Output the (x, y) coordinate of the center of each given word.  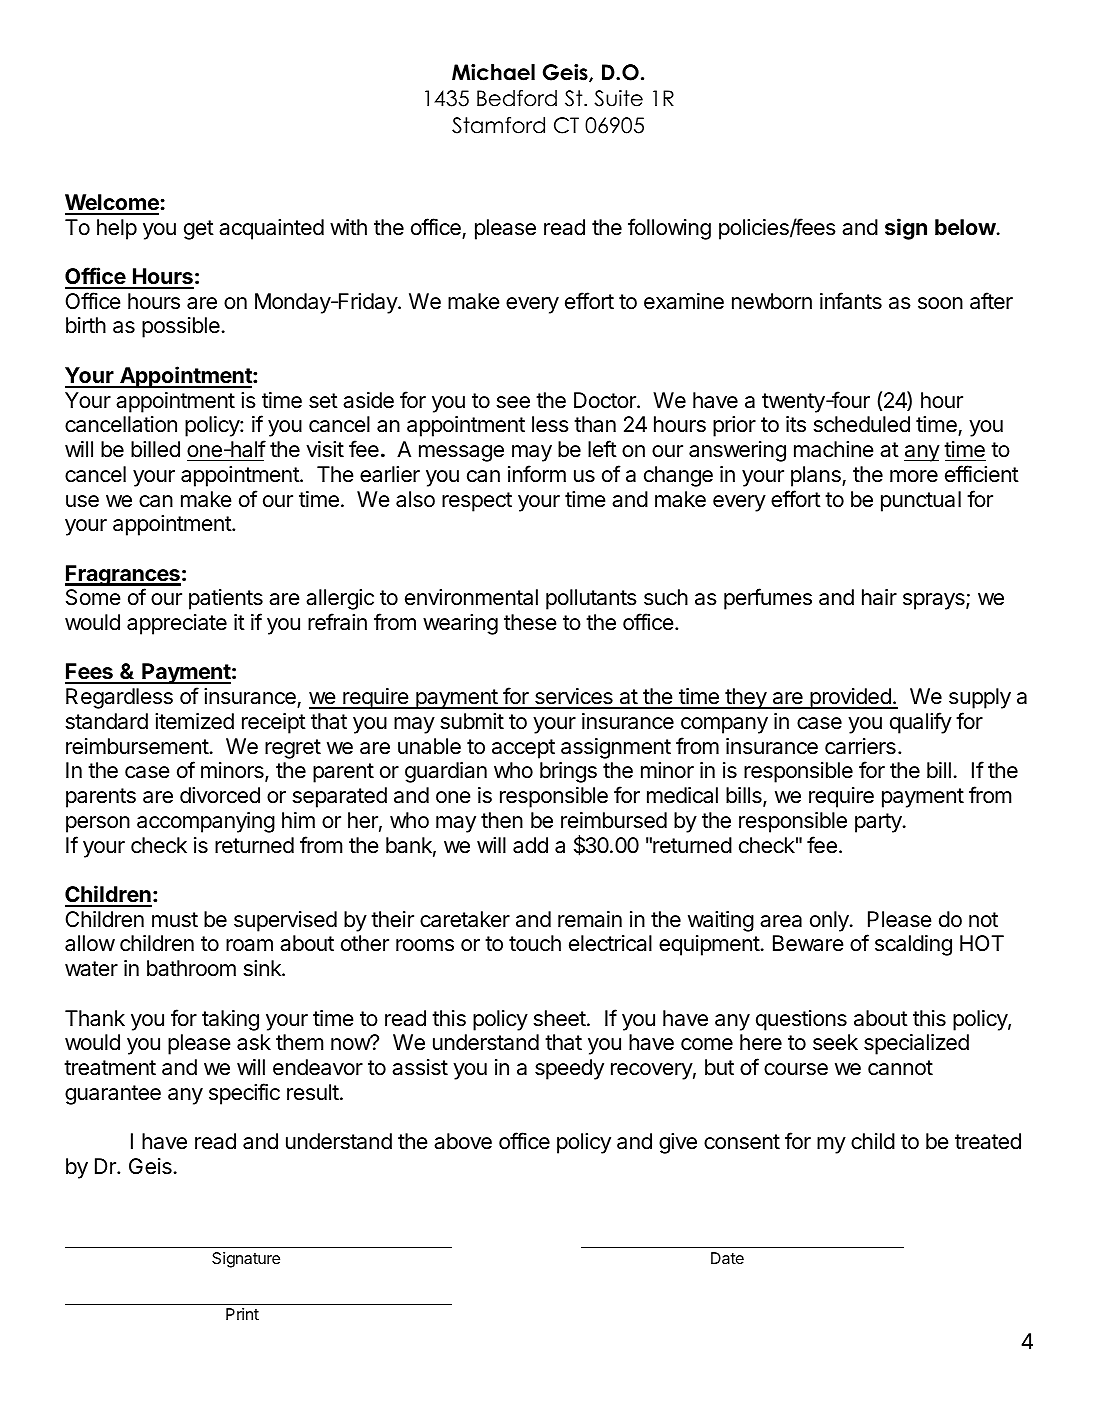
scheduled (862, 424)
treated (988, 1141)
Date (727, 1258)
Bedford (517, 98)
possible (181, 327)
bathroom (191, 968)
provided (850, 698)
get (199, 230)
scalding (913, 945)
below (965, 227)
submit (472, 721)
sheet (560, 1018)
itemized (194, 721)
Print (242, 1314)
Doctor (606, 400)
